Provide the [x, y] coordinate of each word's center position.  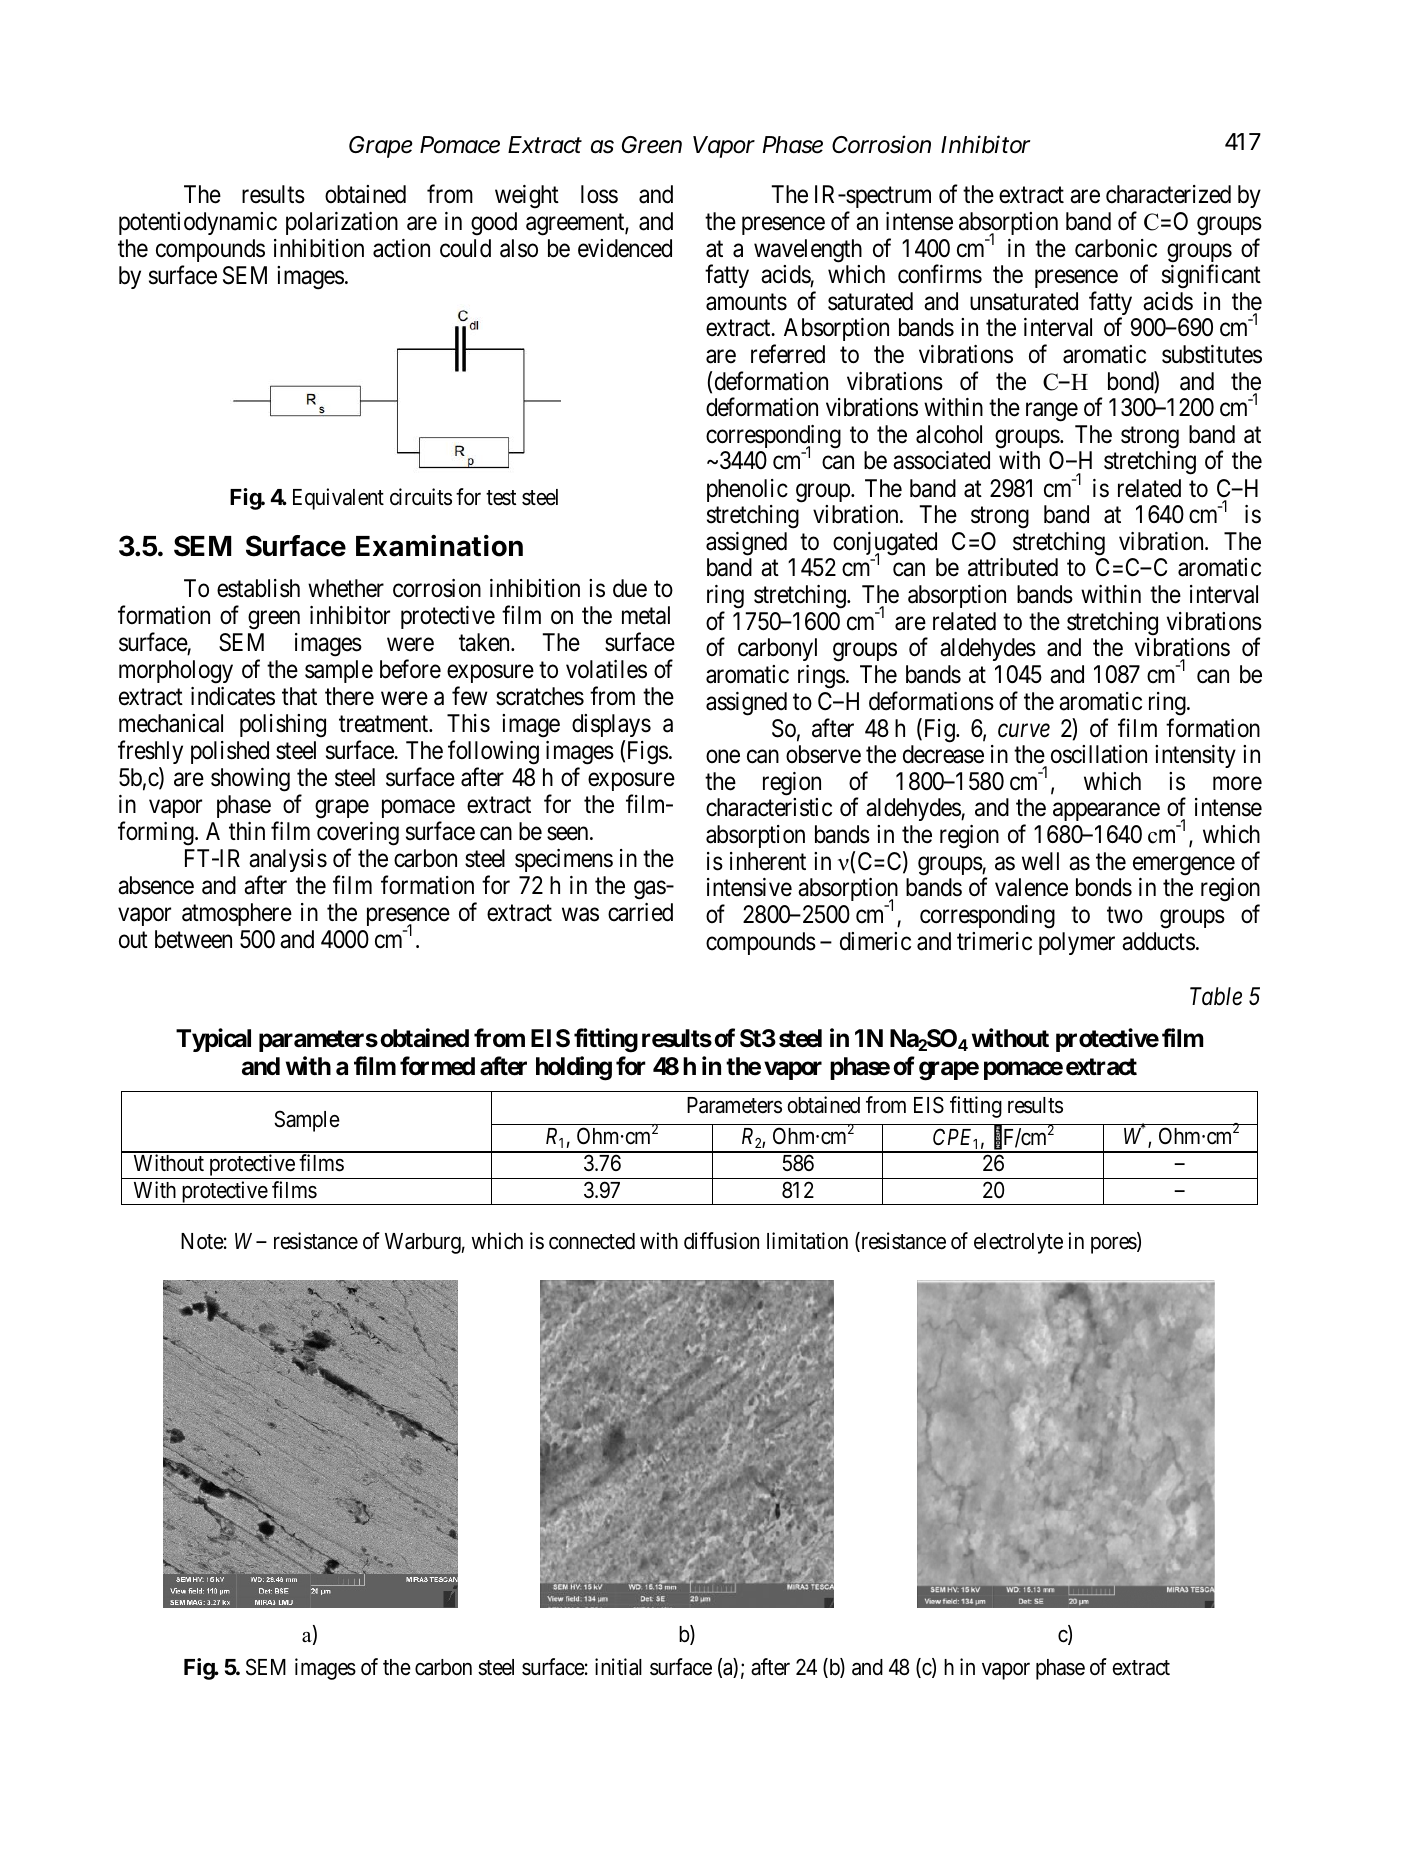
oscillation [1099, 754]
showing [250, 780]
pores [1114, 1245]
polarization [342, 223]
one [723, 757]
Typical [213, 1040]
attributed [1013, 567]
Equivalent [338, 499]
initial [618, 1667]
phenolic [747, 490]
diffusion [721, 1241]
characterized [1168, 194]
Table [1216, 996]
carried [640, 912]
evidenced [625, 248]
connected [592, 1241]
